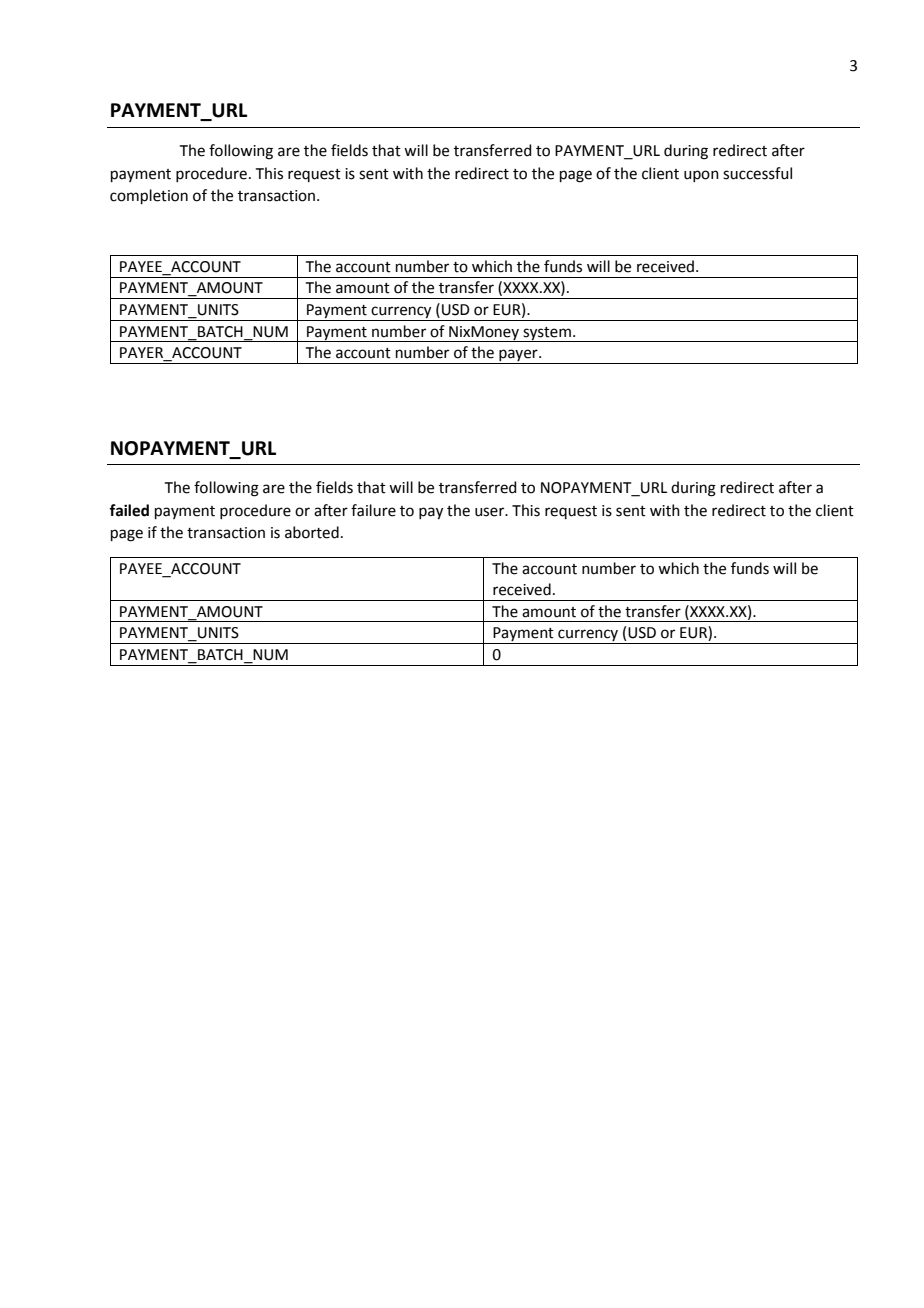  What do you see at coordinates (373, 510) in the document?
I see `failure` at bounding box center [373, 510].
